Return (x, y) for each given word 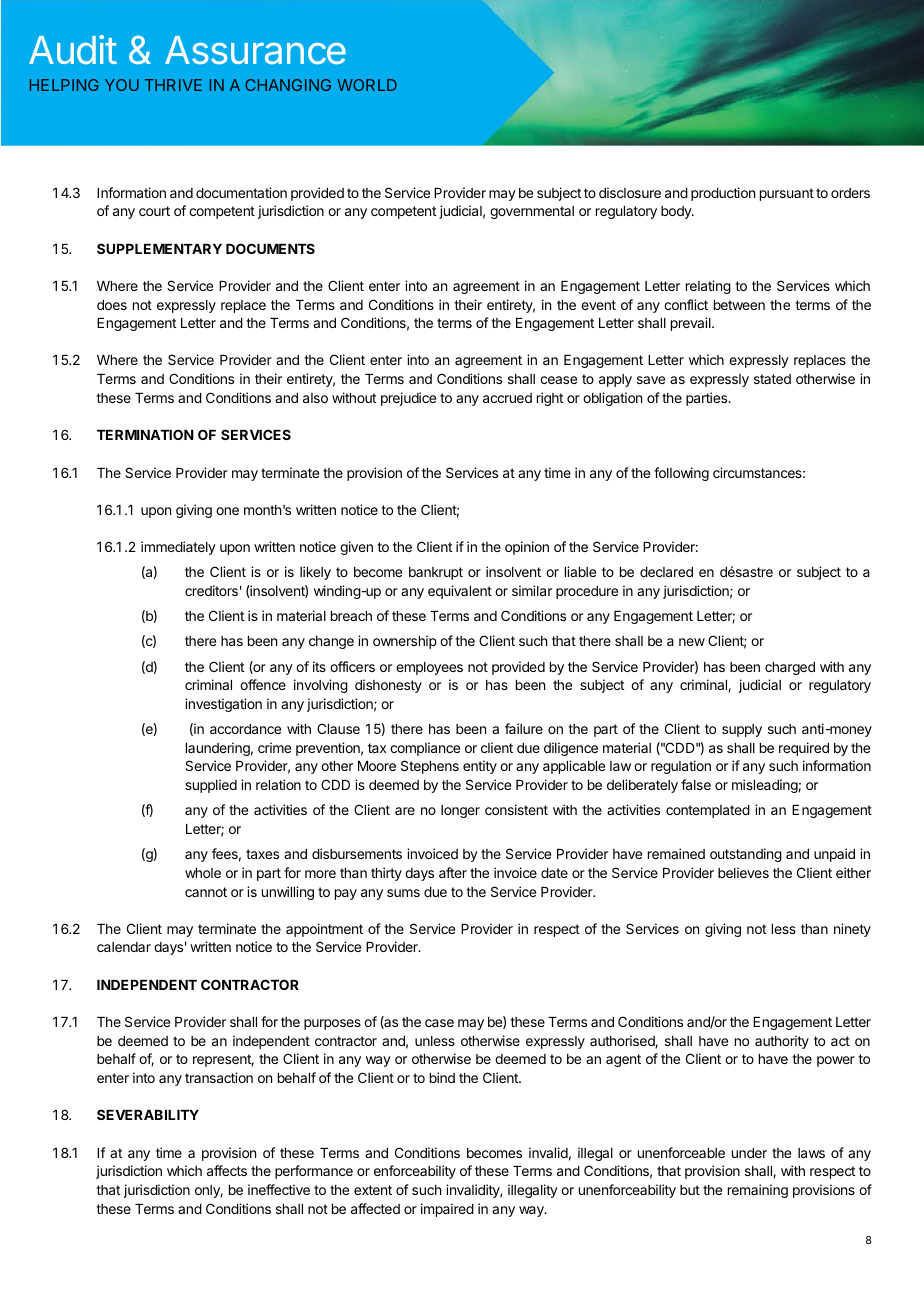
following (681, 474)
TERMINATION (145, 434)
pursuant (787, 194)
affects (227, 1170)
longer (460, 811)
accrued (507, 398)
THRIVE (173, 85)
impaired (447, 1210)
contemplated (708, 811)
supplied (211, 786)
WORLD (367, 85)
